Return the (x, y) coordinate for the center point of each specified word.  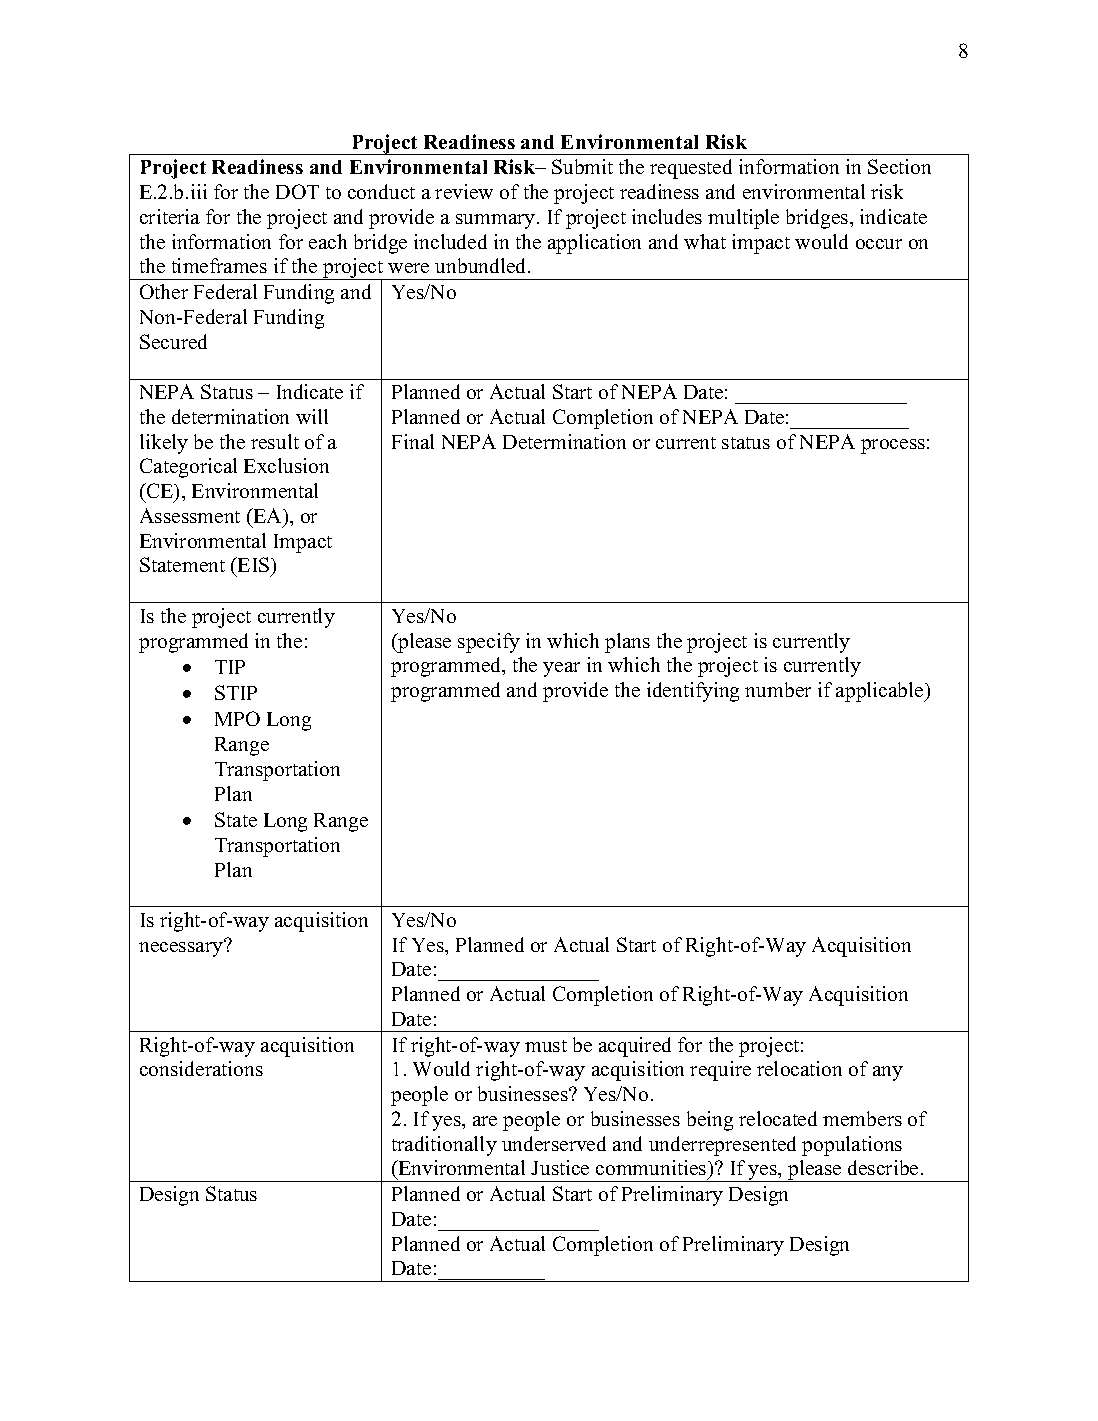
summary (497, 221)
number (778, 689)
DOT (297, 191)
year (561, 669)
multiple (743, 219)
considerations (201, 1068)
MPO (237, 718)
